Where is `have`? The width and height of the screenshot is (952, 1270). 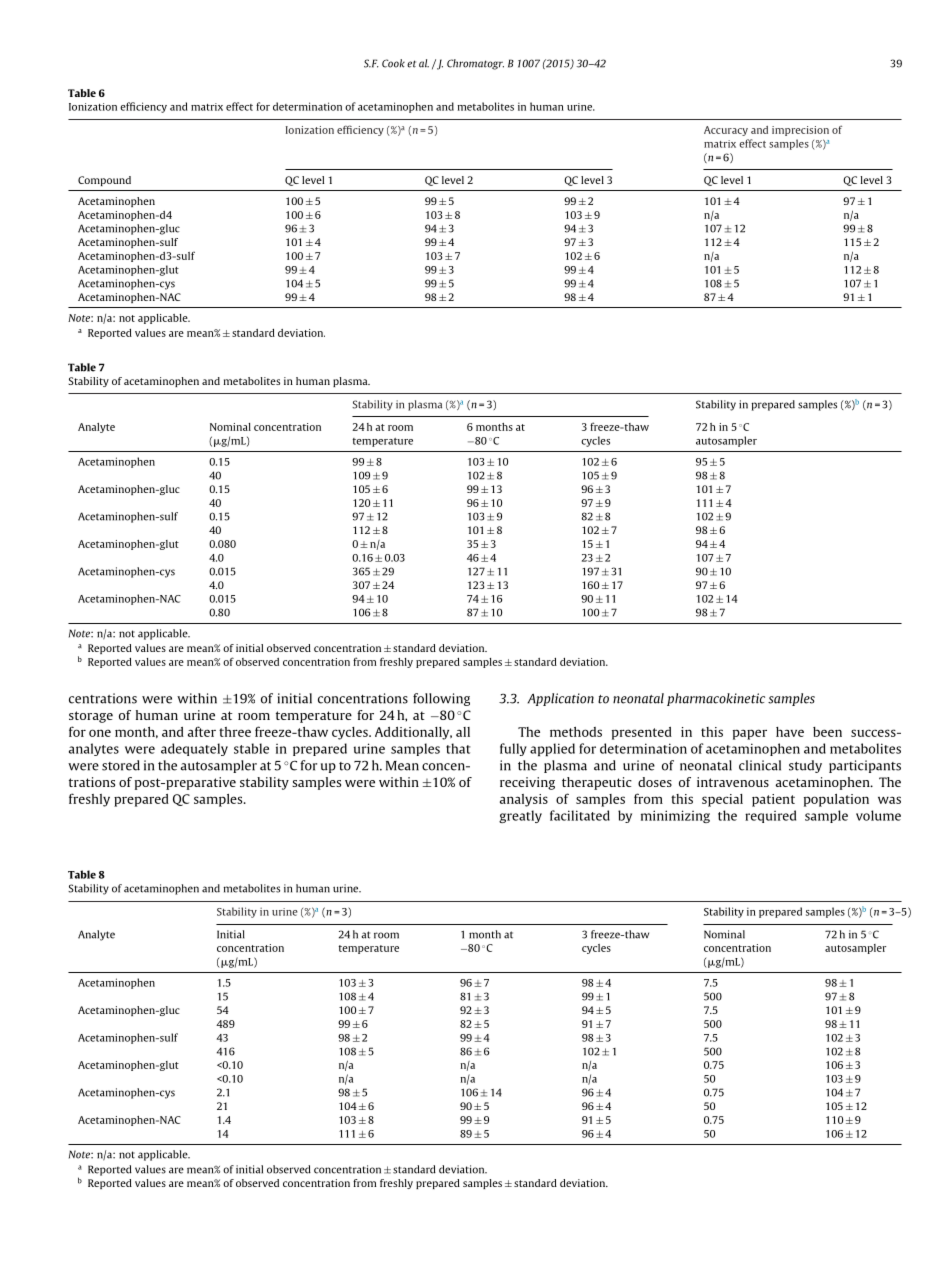 have is located at coordinates (790, 732).
